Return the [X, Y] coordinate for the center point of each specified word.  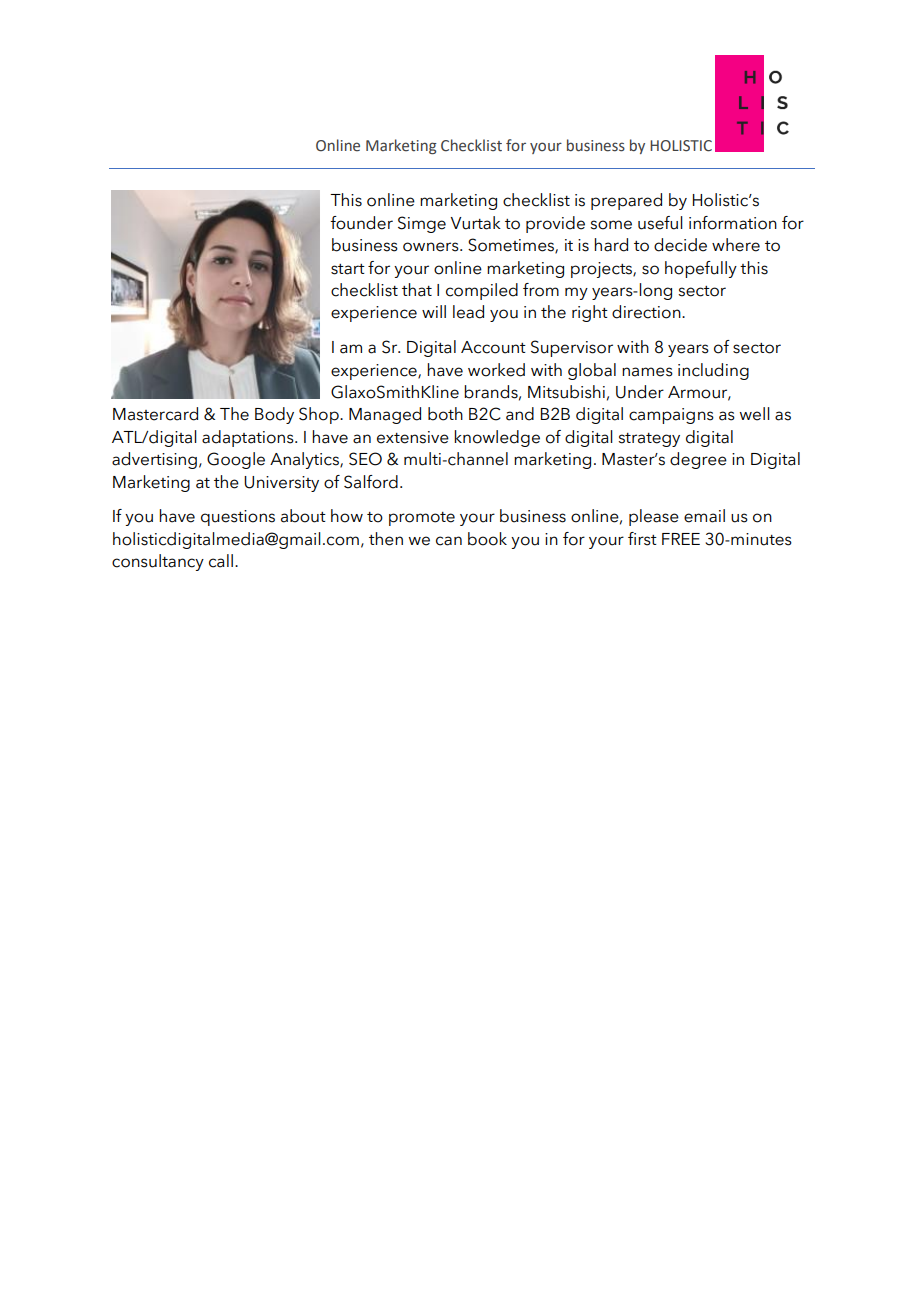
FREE [681, 539]
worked [496, 370]
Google [236, 460]
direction [647, 312]
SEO [365, 459]
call [221, 561]
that [417, 290]
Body [274, 415]
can [449, 541]
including [713, 371]
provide [555, 224]
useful [660, 223]
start [348, 269]
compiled [482, 291]
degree [698, 460]
